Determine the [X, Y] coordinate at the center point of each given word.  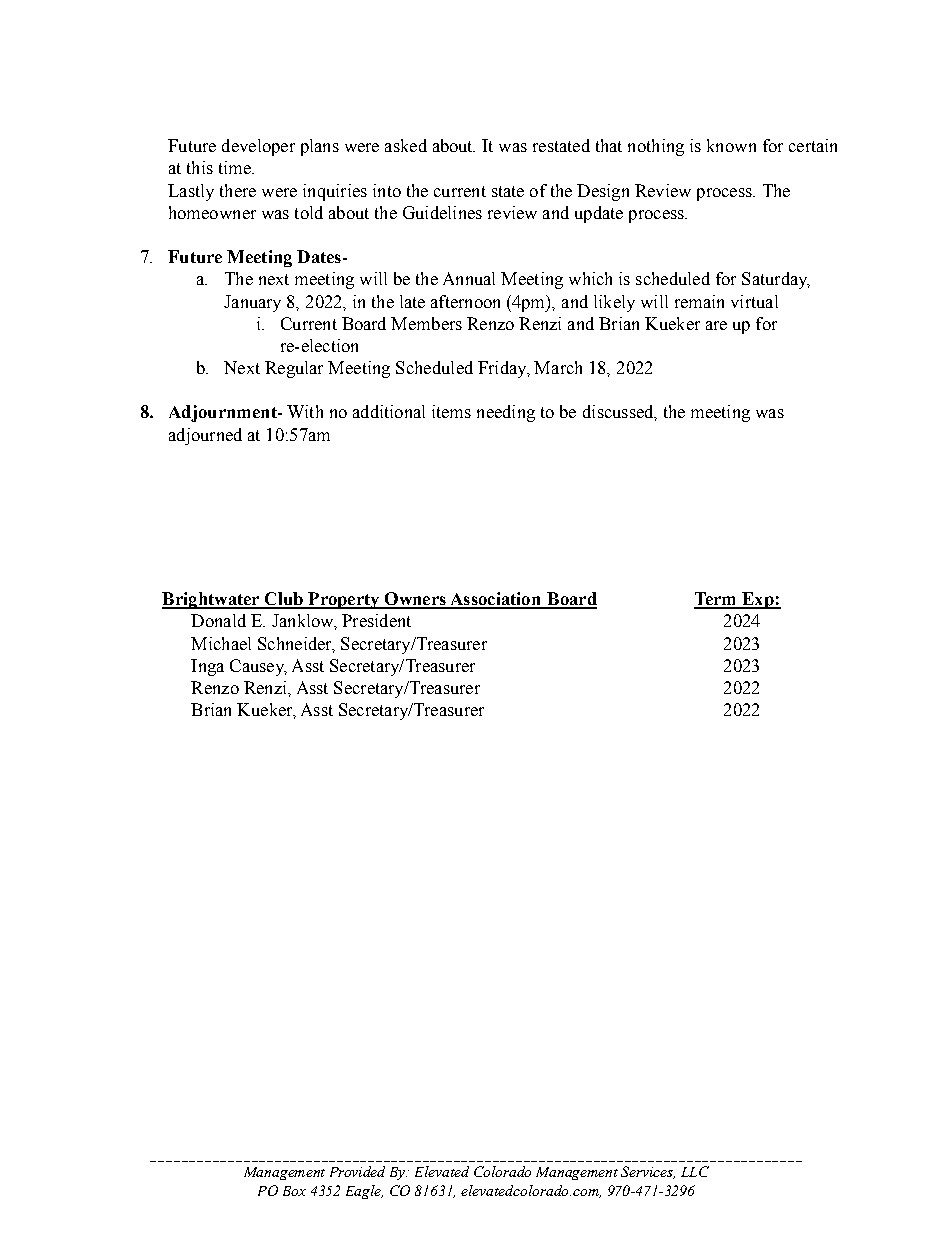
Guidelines [442, 212]
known [731, 145]
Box [294, 1191]
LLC [695, 1171]
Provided [357, 1171]
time [236, 167]
